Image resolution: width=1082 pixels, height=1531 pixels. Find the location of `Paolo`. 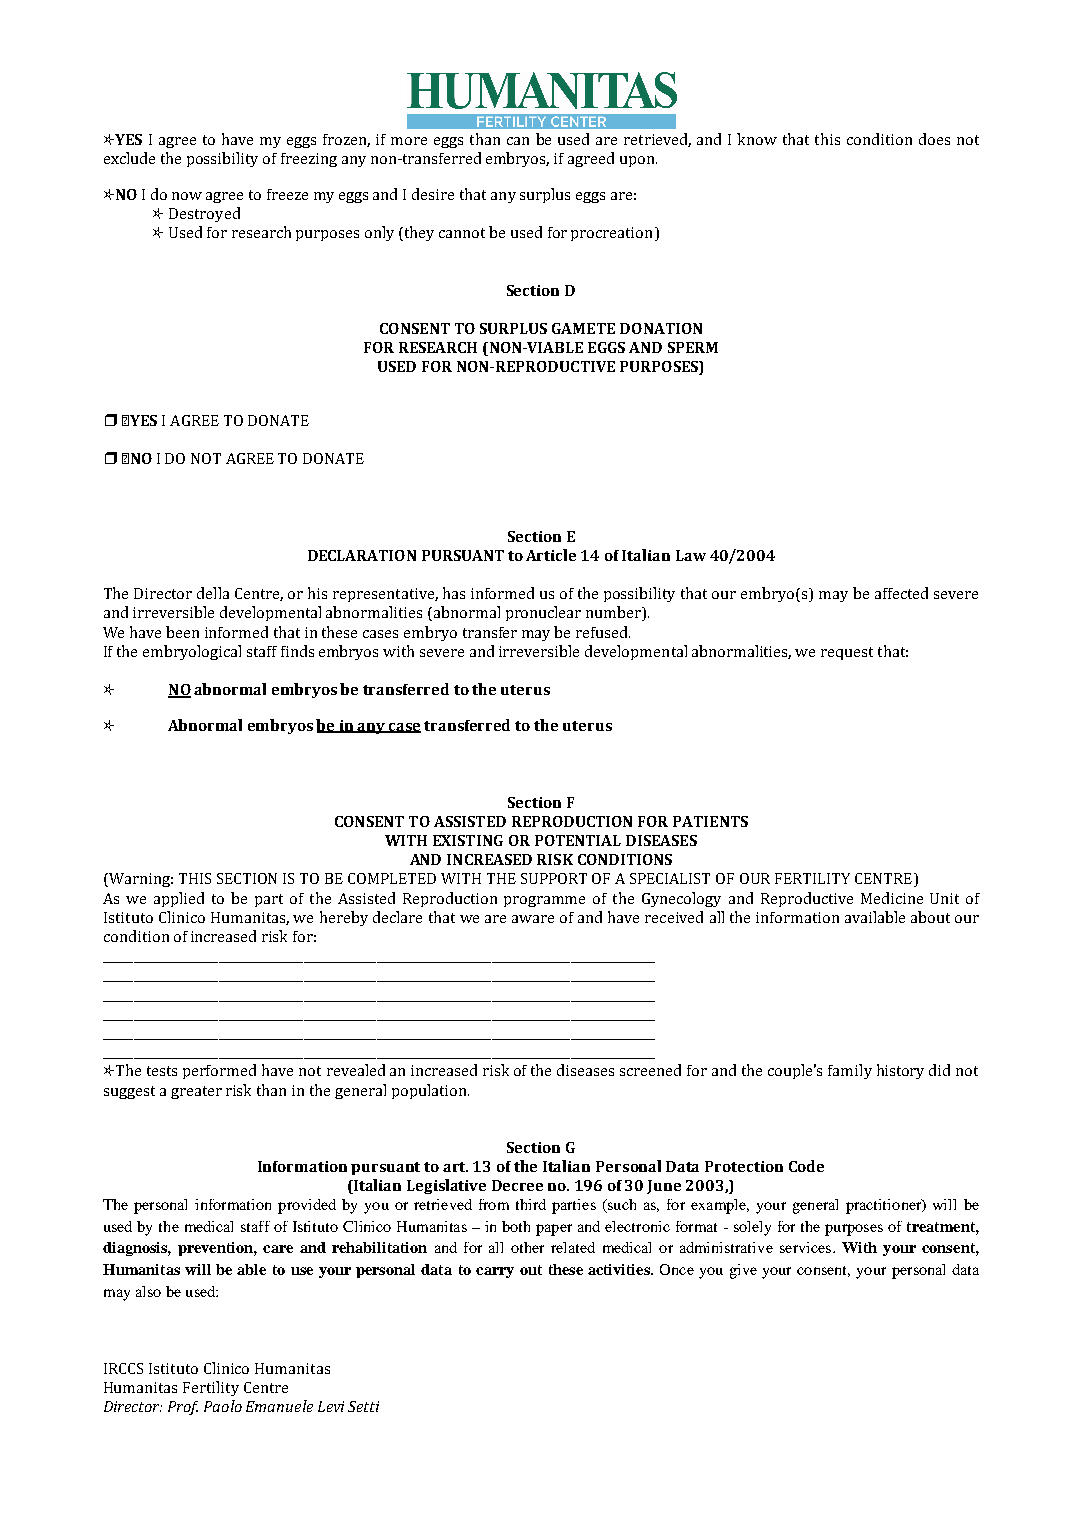

Paolo is located at coordinates (223, 1406).
